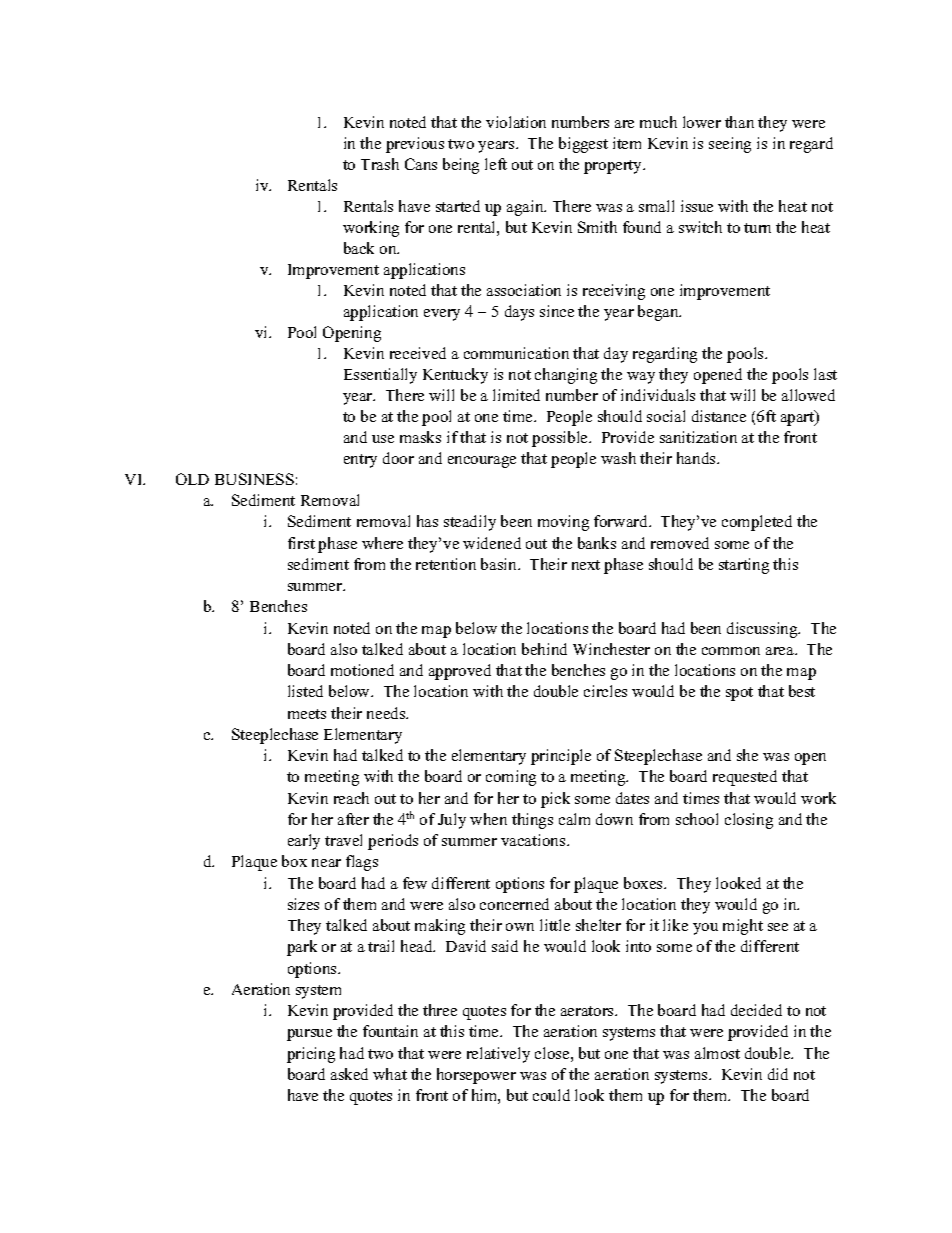  I want to click on Essentially, so click(380, 376).
